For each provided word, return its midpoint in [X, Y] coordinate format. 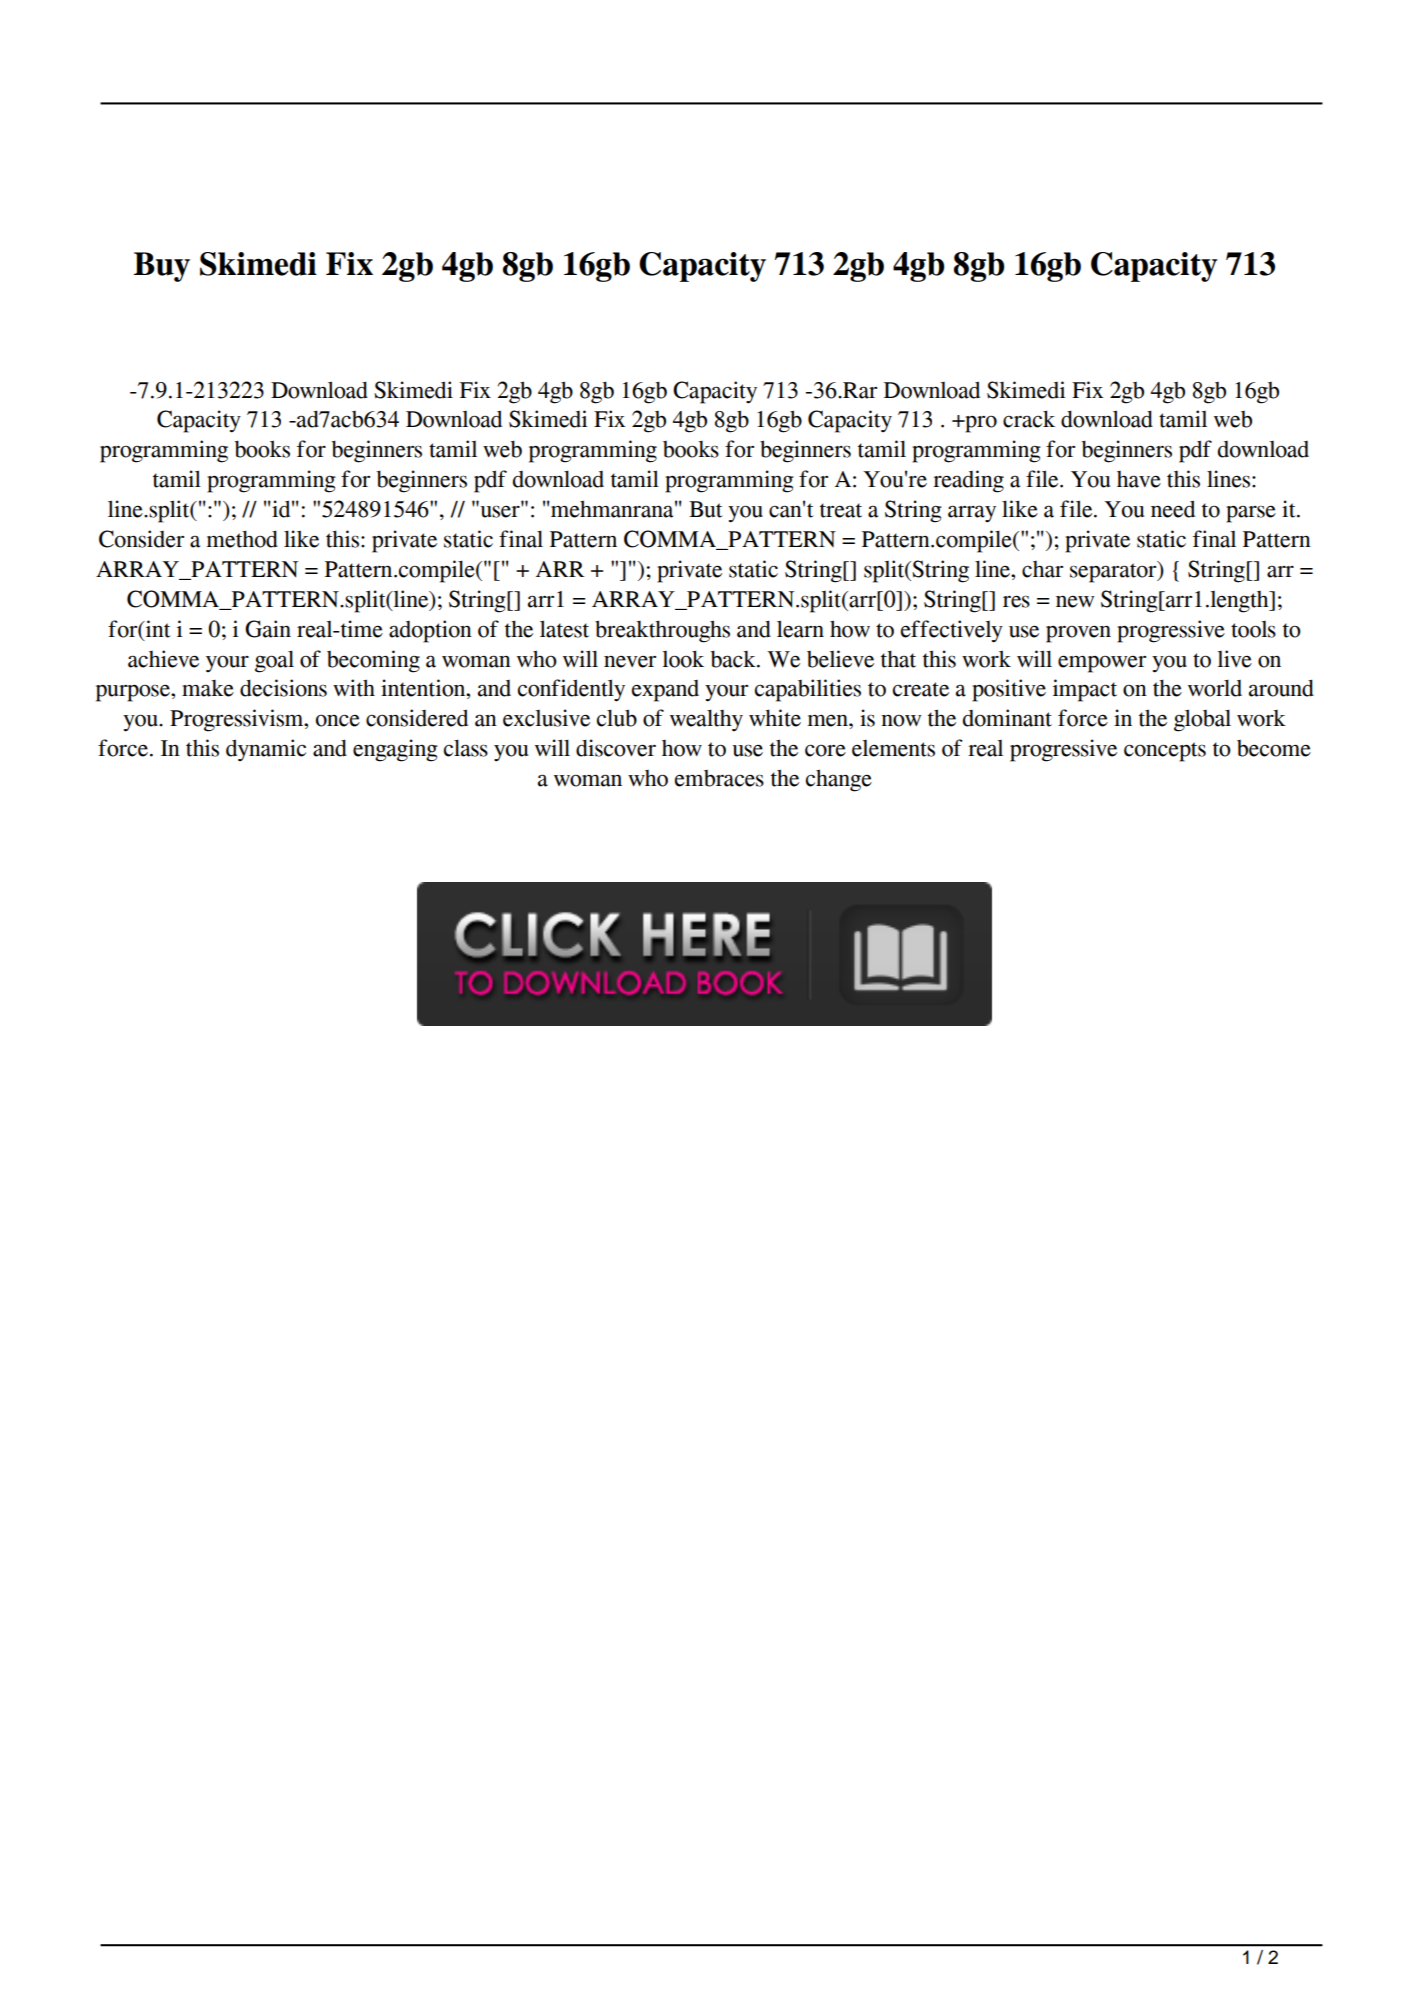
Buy [162, 267]
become [1274, 748]
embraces [719, 778]
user [500, 511]
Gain [268, 629]
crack [1029, 419]
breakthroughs [662, 631]
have [1139, 479]
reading [968, 481]
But [705, 509]
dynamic [266, 750]
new [1075, 602]
